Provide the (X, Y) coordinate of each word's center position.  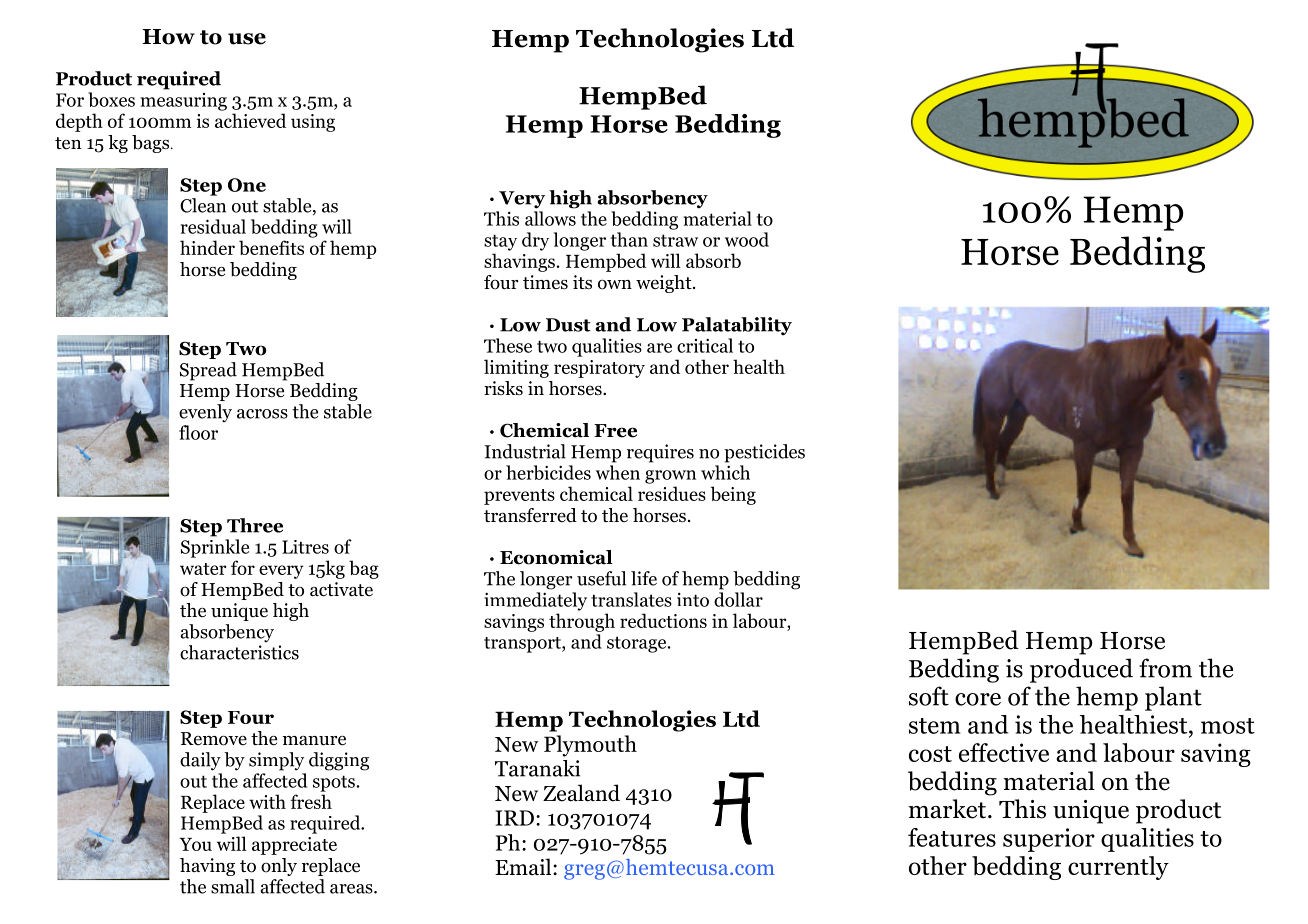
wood (747, 239)
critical (705, 345)
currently (1118, 868)
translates (631, 599)
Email (524, 867)
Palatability (737, 326)
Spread (208, 371)
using (313, 123)
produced (1081, 670)
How (168, 37)
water (203, 569)
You (195, 844)
